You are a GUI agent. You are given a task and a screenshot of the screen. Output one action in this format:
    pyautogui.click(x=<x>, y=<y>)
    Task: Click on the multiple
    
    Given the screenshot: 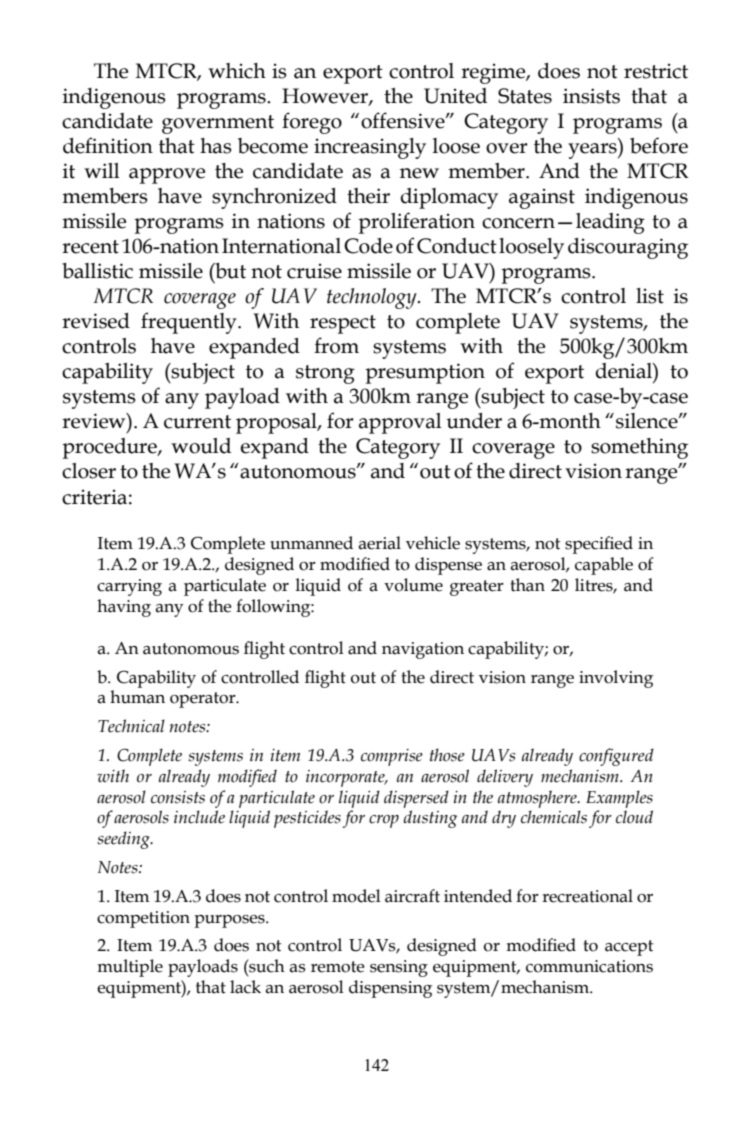 What is the action you would take?
    pyautogui.click(x=130, y=968)
